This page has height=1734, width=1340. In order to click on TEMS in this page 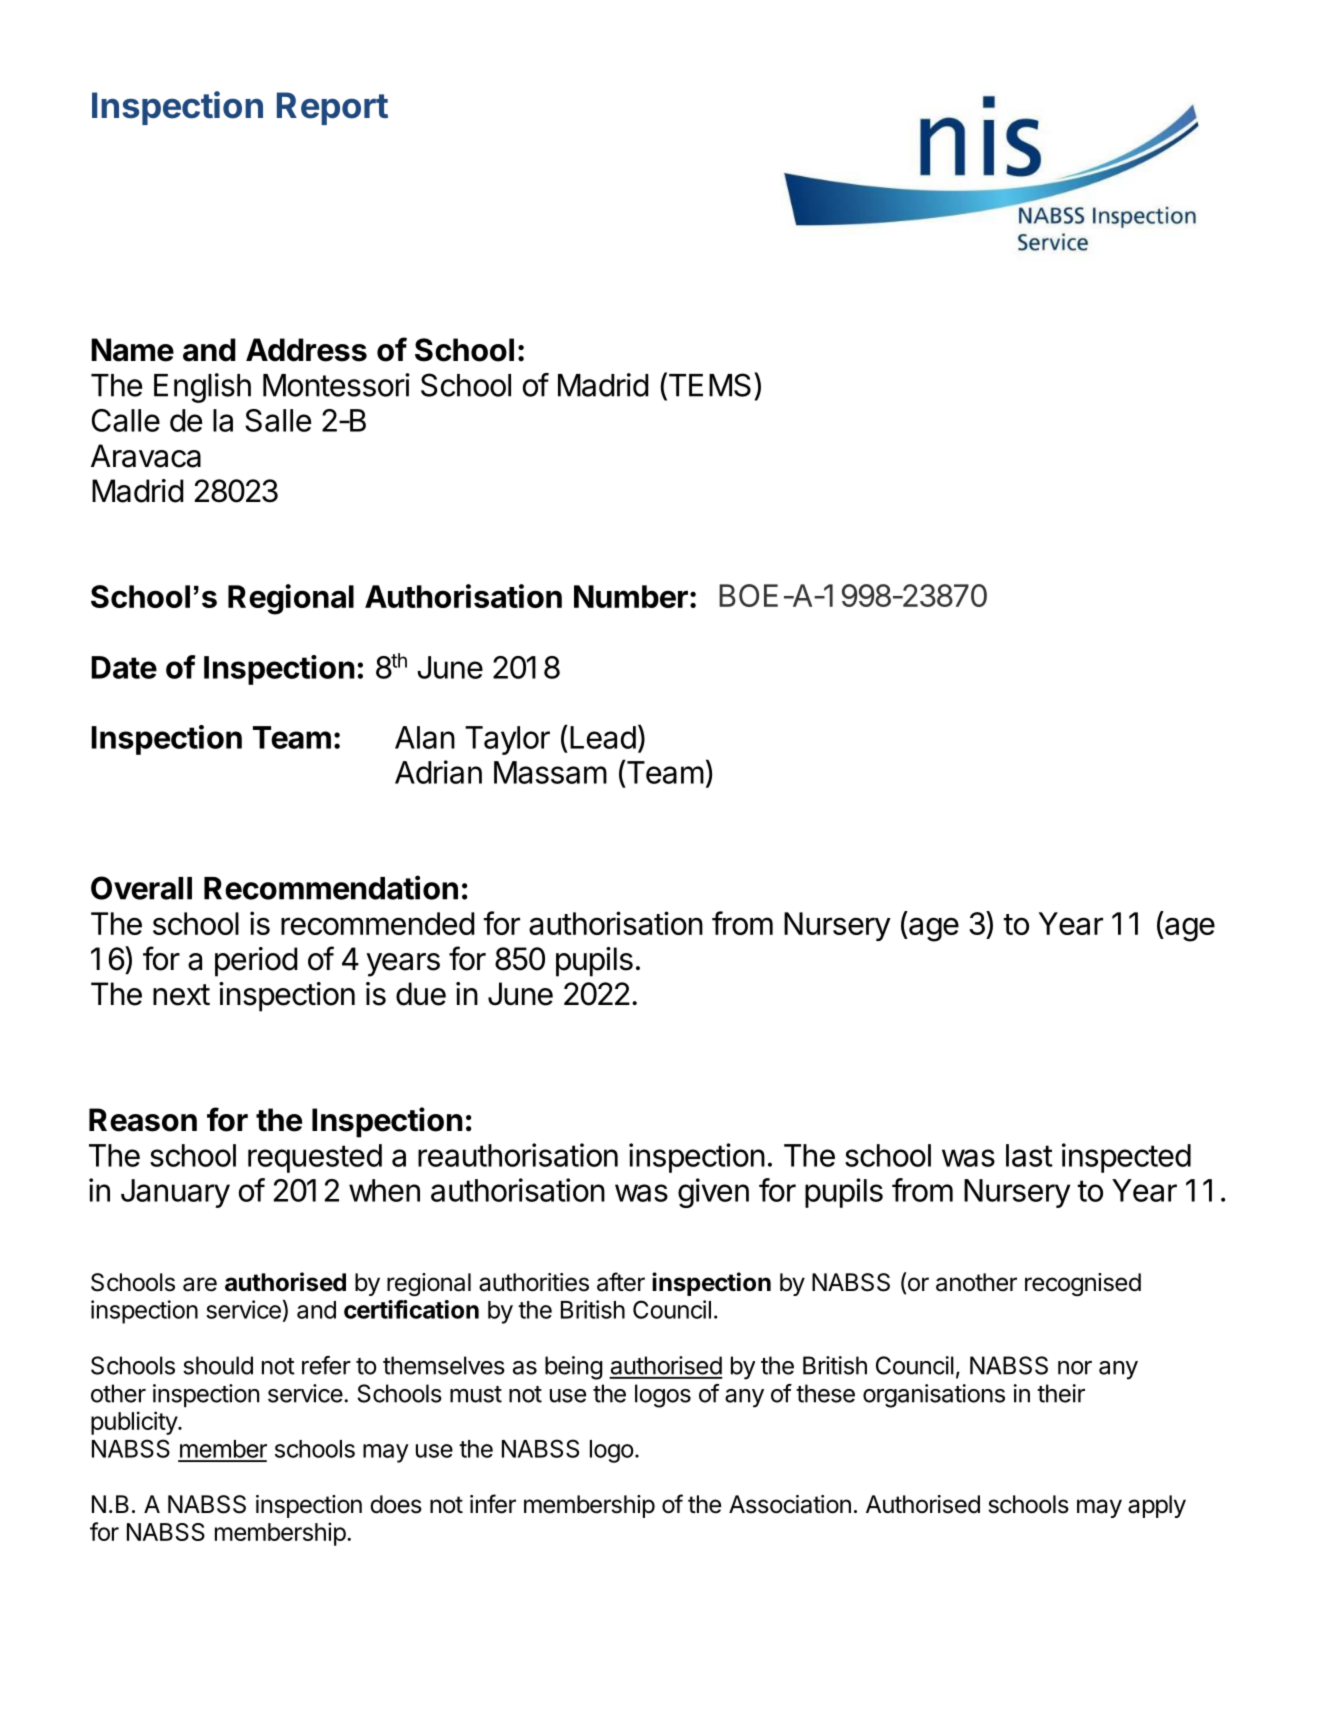, I will do `click(708, 385)`.
